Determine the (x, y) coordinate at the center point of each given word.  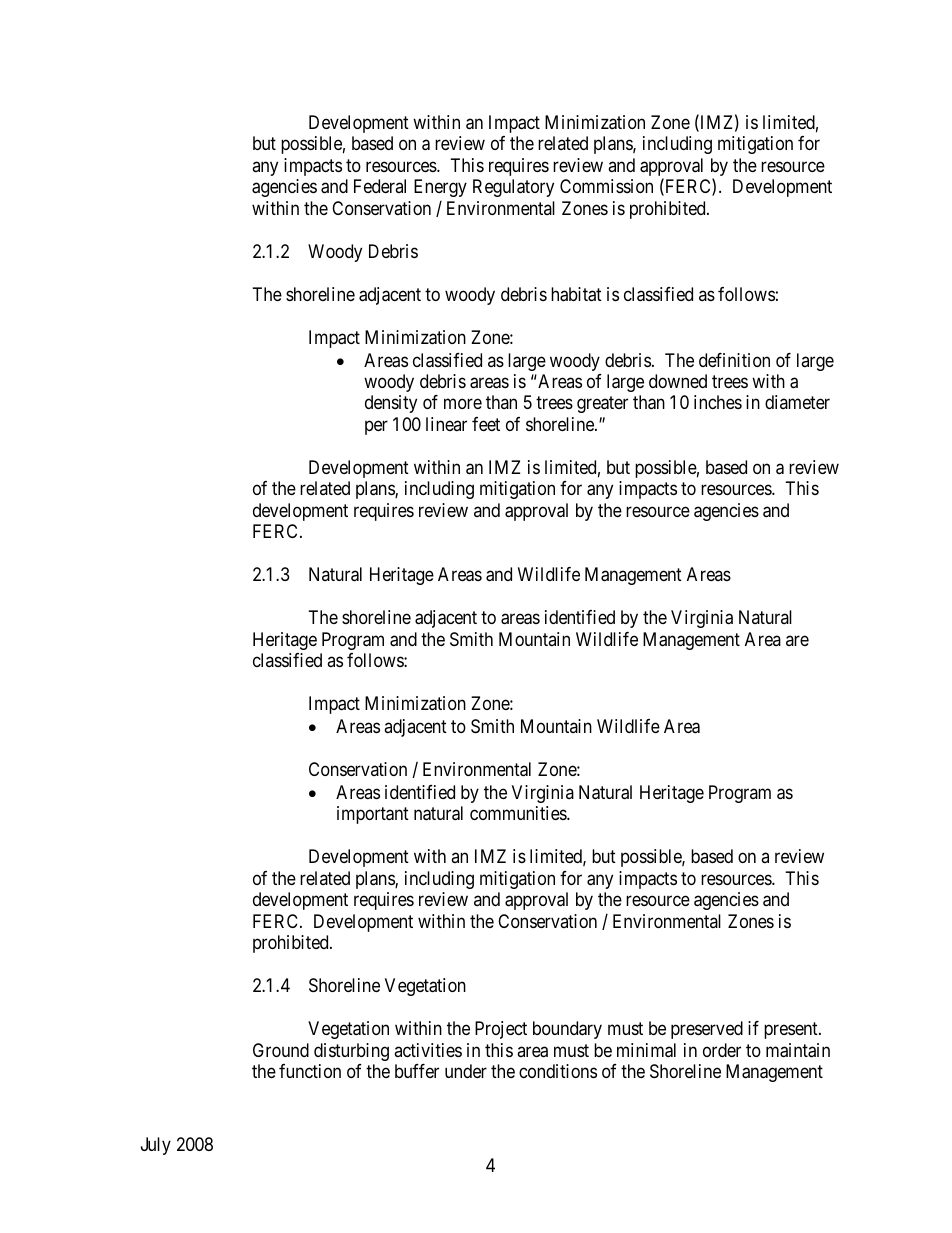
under (466, 1071)
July (156, 1146)
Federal (380, 186)
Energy (440, 188)
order (722, 1050)
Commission (606, 186)
